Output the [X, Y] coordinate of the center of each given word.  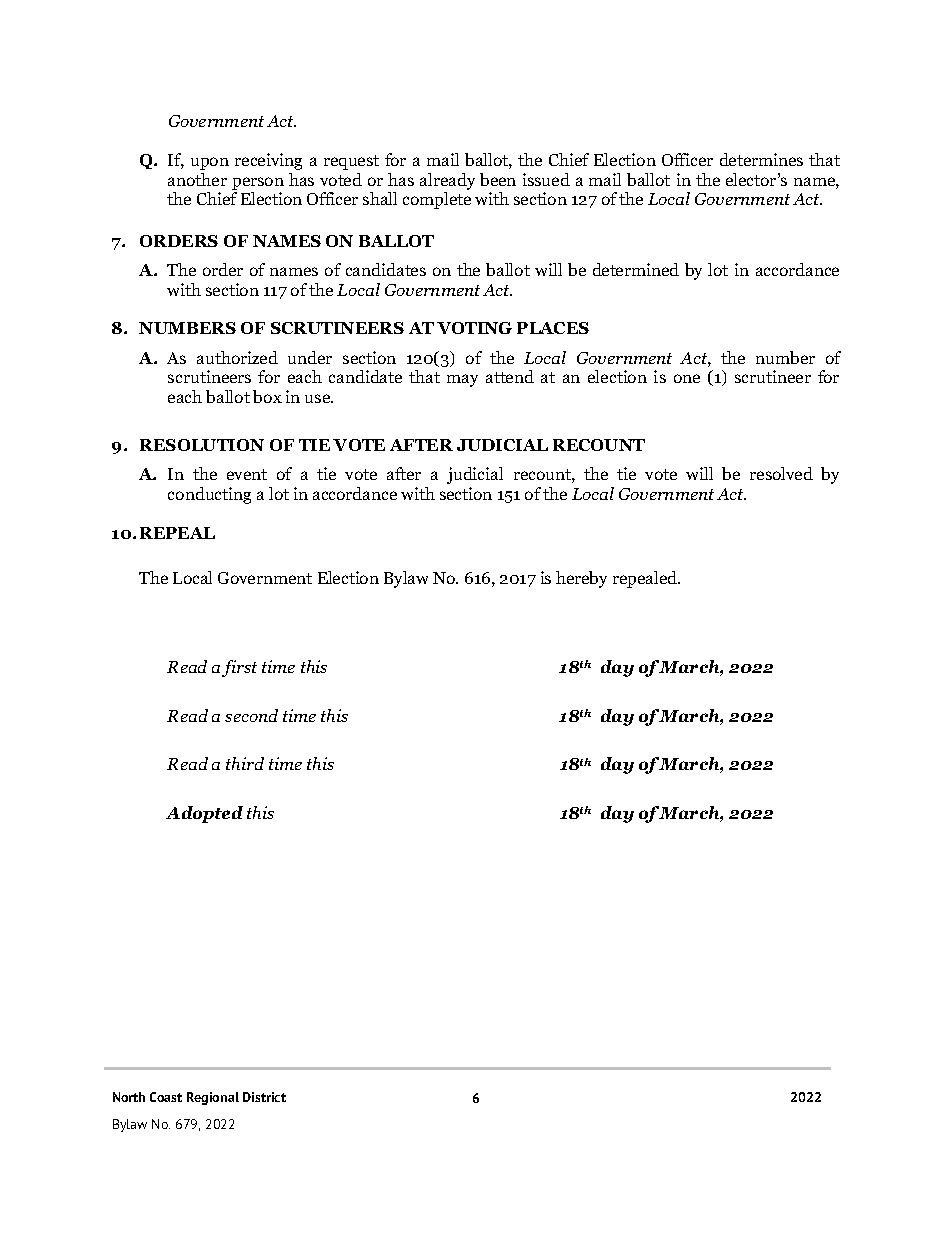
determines [761, 159]
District [264, 1097]
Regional [213, 1098]
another [197, 179]
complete [437, 200]
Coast [166, 1097]
